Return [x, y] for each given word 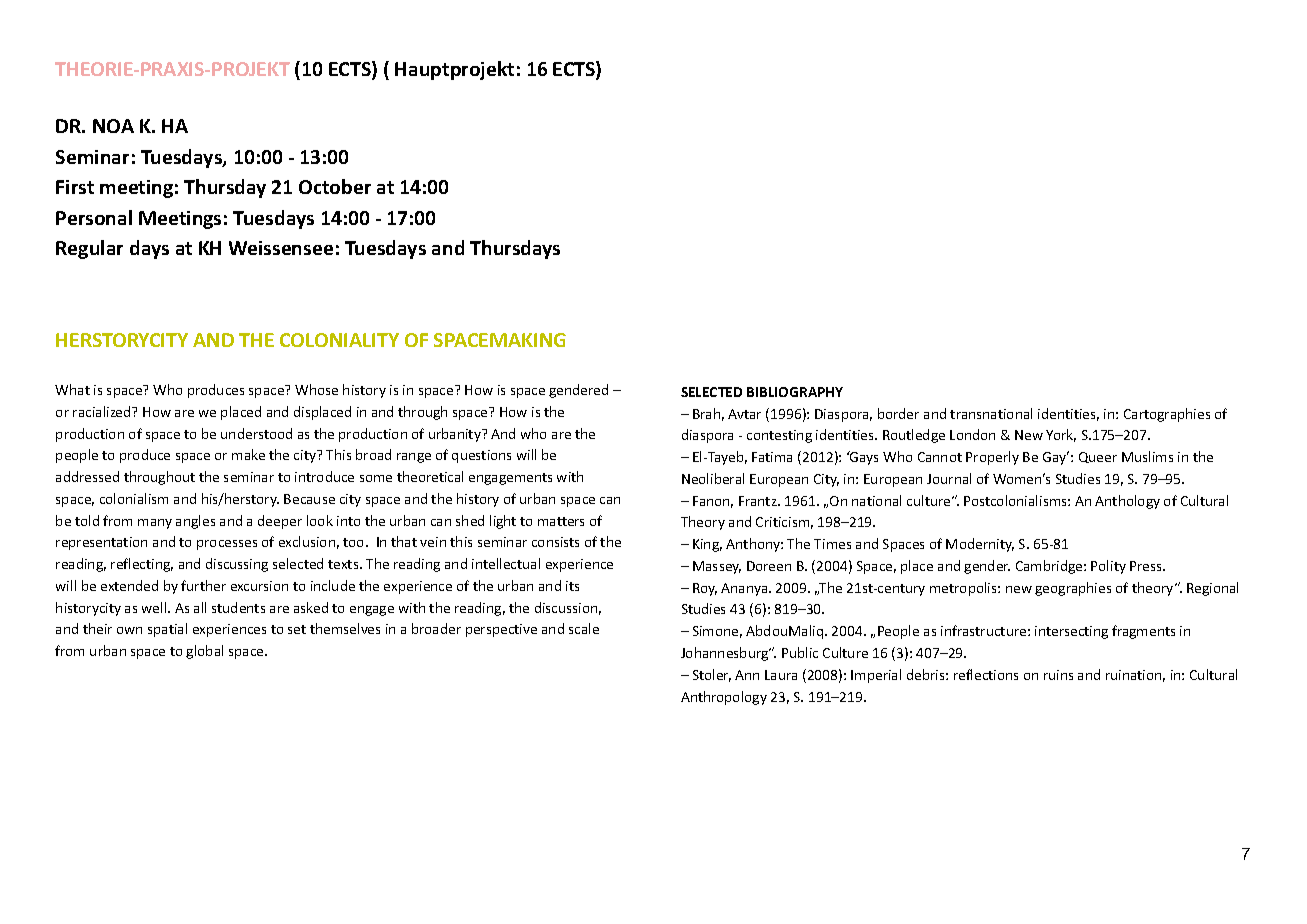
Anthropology [724, 698]
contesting [779, 436]
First [75, 187]
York [1061, 435]
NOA [113, 126]
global [204, 652]
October [335, 186]
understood [256, 433]
